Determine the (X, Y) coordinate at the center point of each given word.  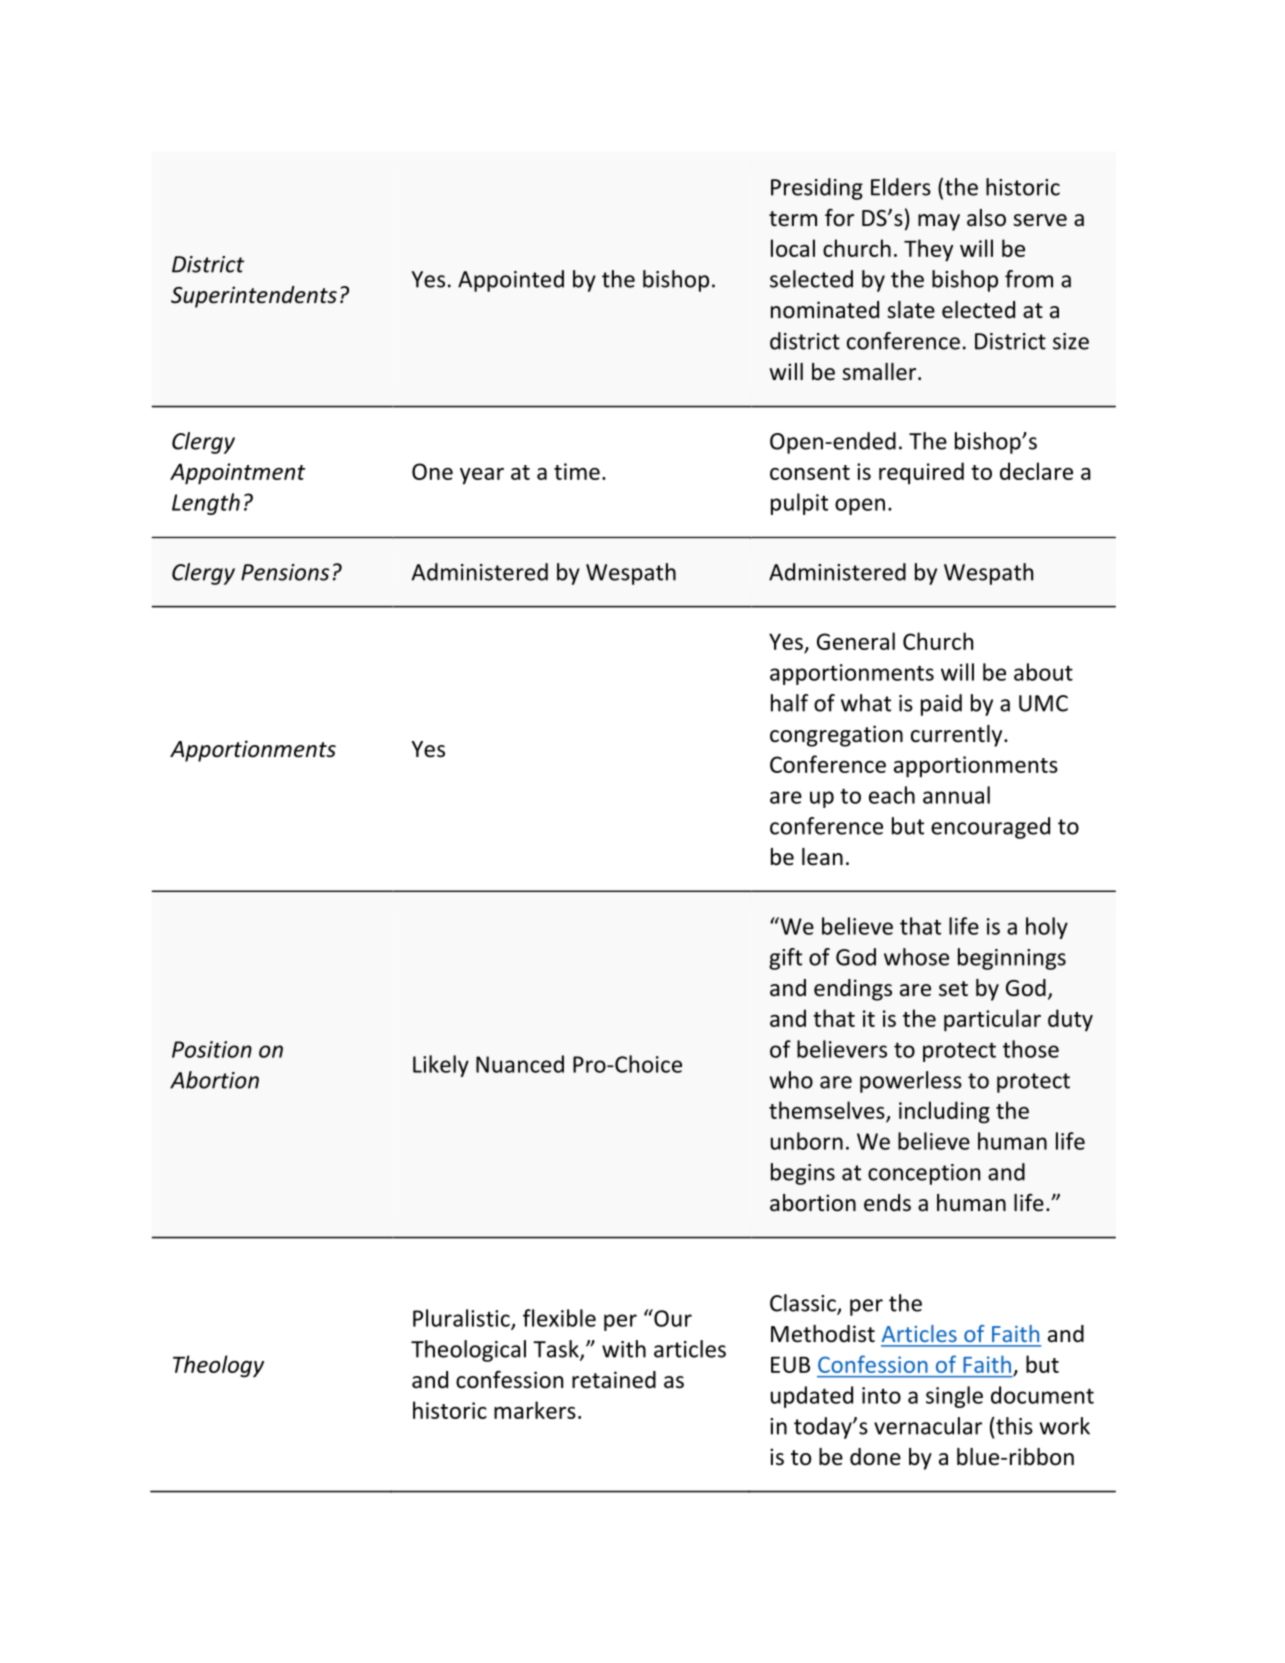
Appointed (511, 281)
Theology (218, 1366)
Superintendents (254, 297)
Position (212, 1049)
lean (822, 857)
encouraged (990, 828)
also (986, 218)
